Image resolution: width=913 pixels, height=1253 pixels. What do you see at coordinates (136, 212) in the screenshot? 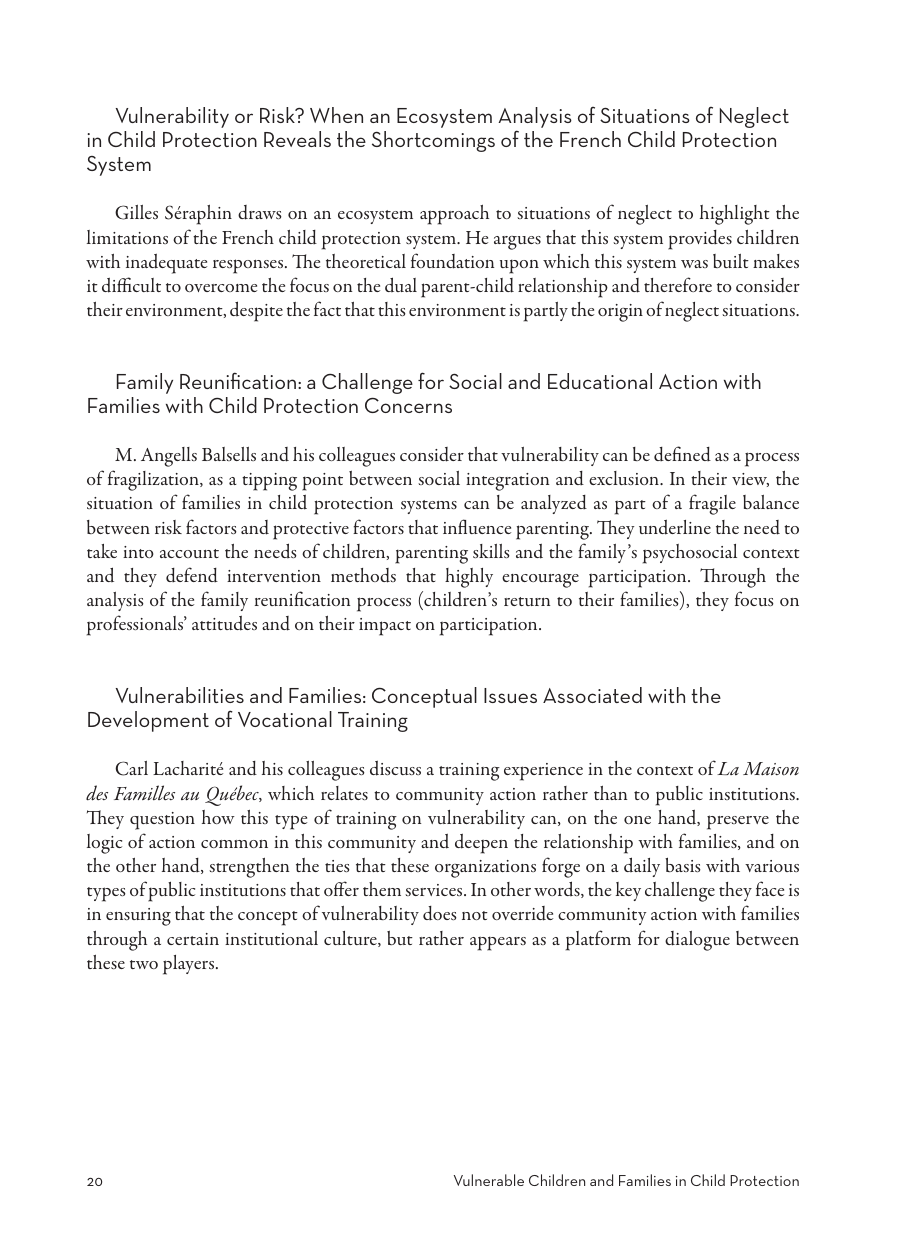
I see `Gilles` at bounding box center [136, 212].
